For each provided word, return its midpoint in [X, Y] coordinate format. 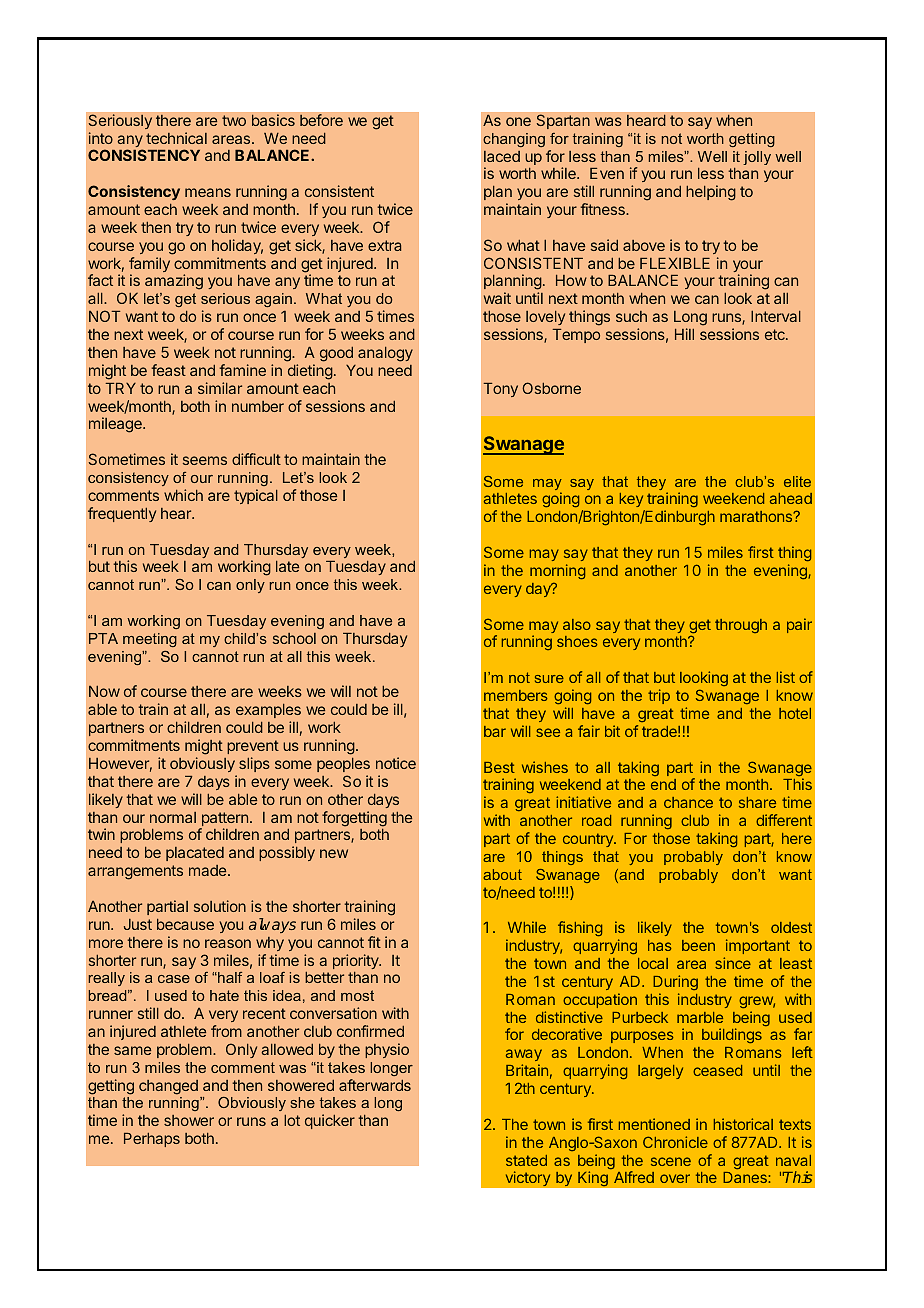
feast [168, 370]
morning [557, 571]
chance [688, 802]
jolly [757, 158]
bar [495, 731]
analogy [385, 354]
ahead [791, 498]
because [185, 924]
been [698, 945]
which [183, 495]
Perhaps [152, 1140]
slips [254, 764]
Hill [684, 334]
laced [502, 156]
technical [176, 138]
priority [357, 961]
